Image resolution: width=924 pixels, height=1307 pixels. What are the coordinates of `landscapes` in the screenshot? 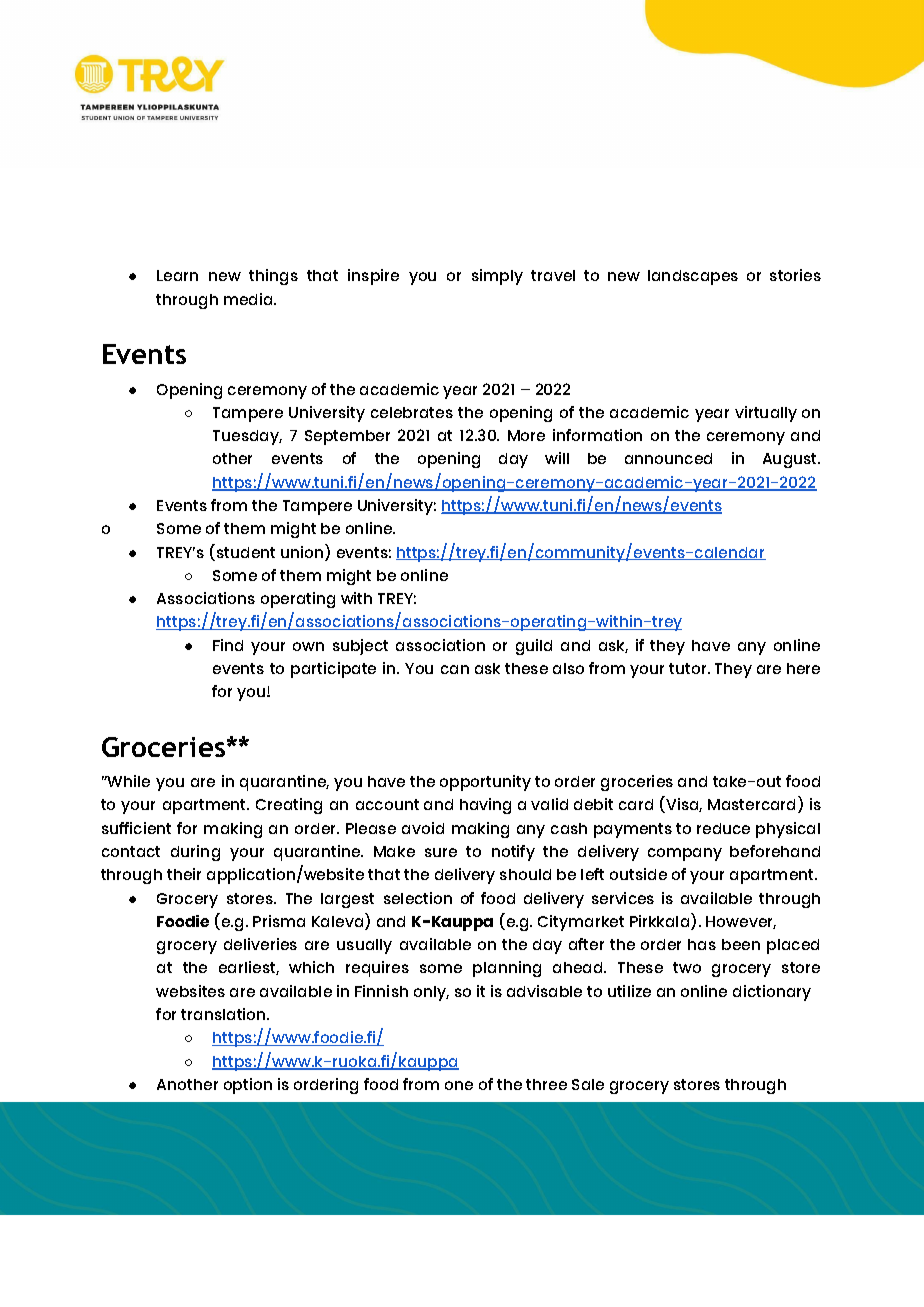 It's located at (693, 277).
